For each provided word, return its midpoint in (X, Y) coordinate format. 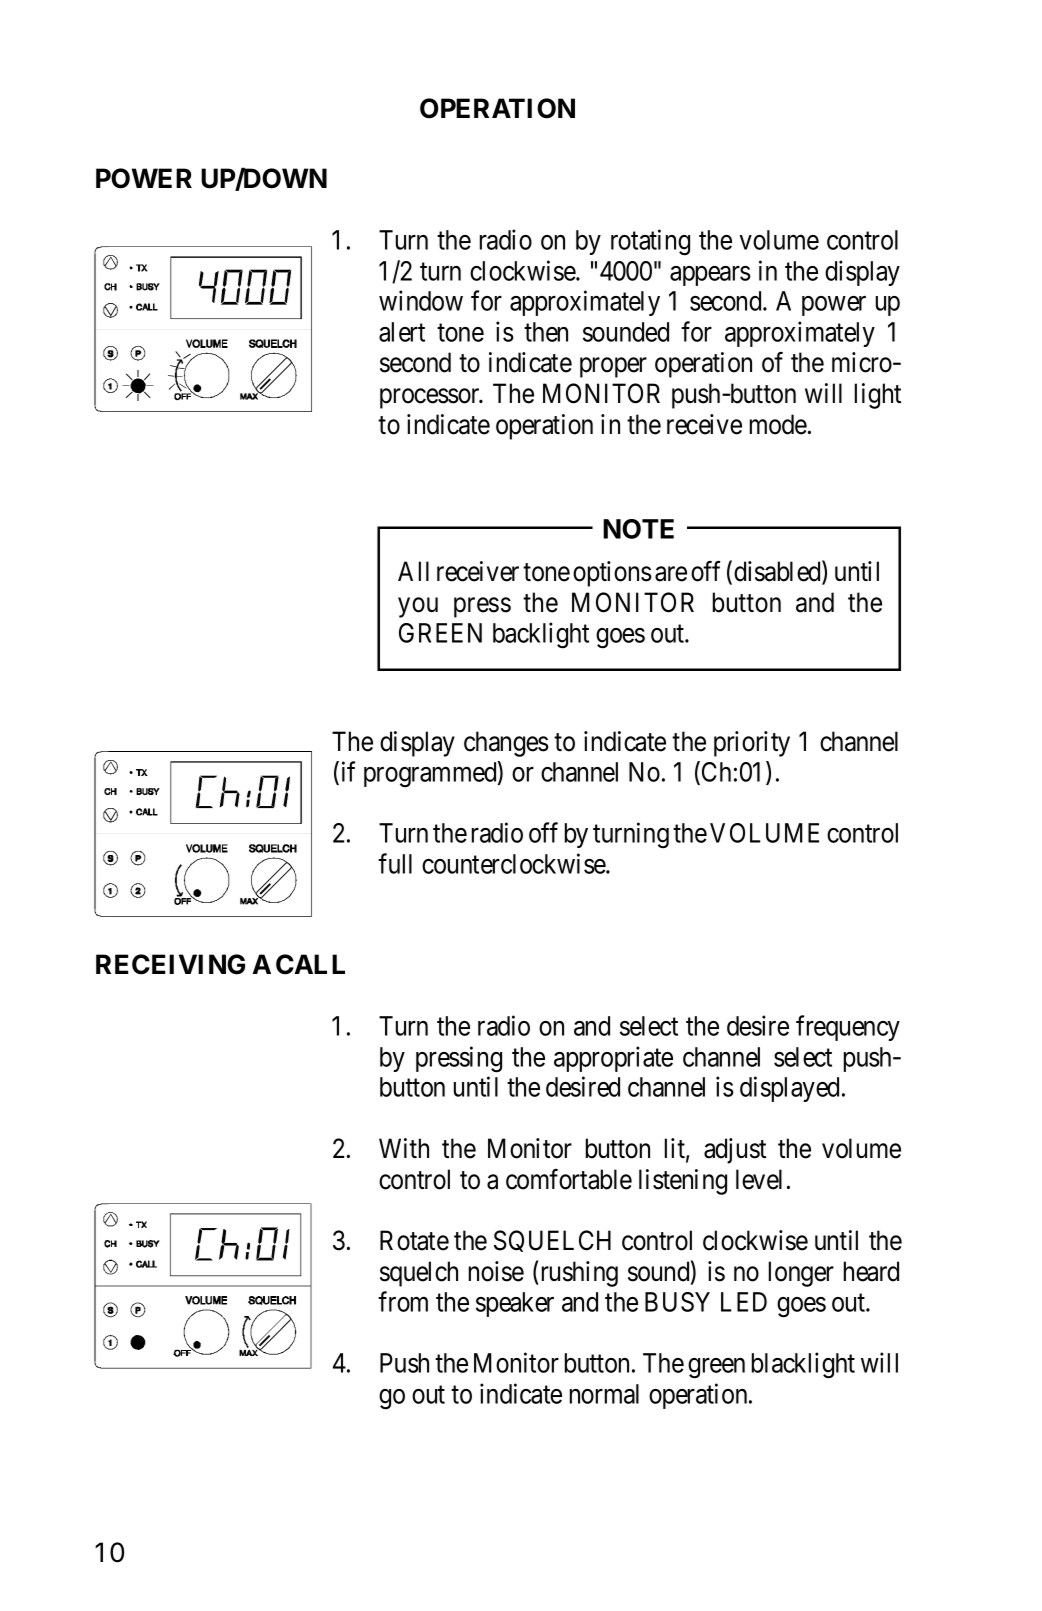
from (403, 1301)
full (395, 863)
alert (402, 332)
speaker (515, 1304)
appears (710, 276)
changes (506, 744)
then (546, 332)
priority (752, 744)
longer (801, 1274)
